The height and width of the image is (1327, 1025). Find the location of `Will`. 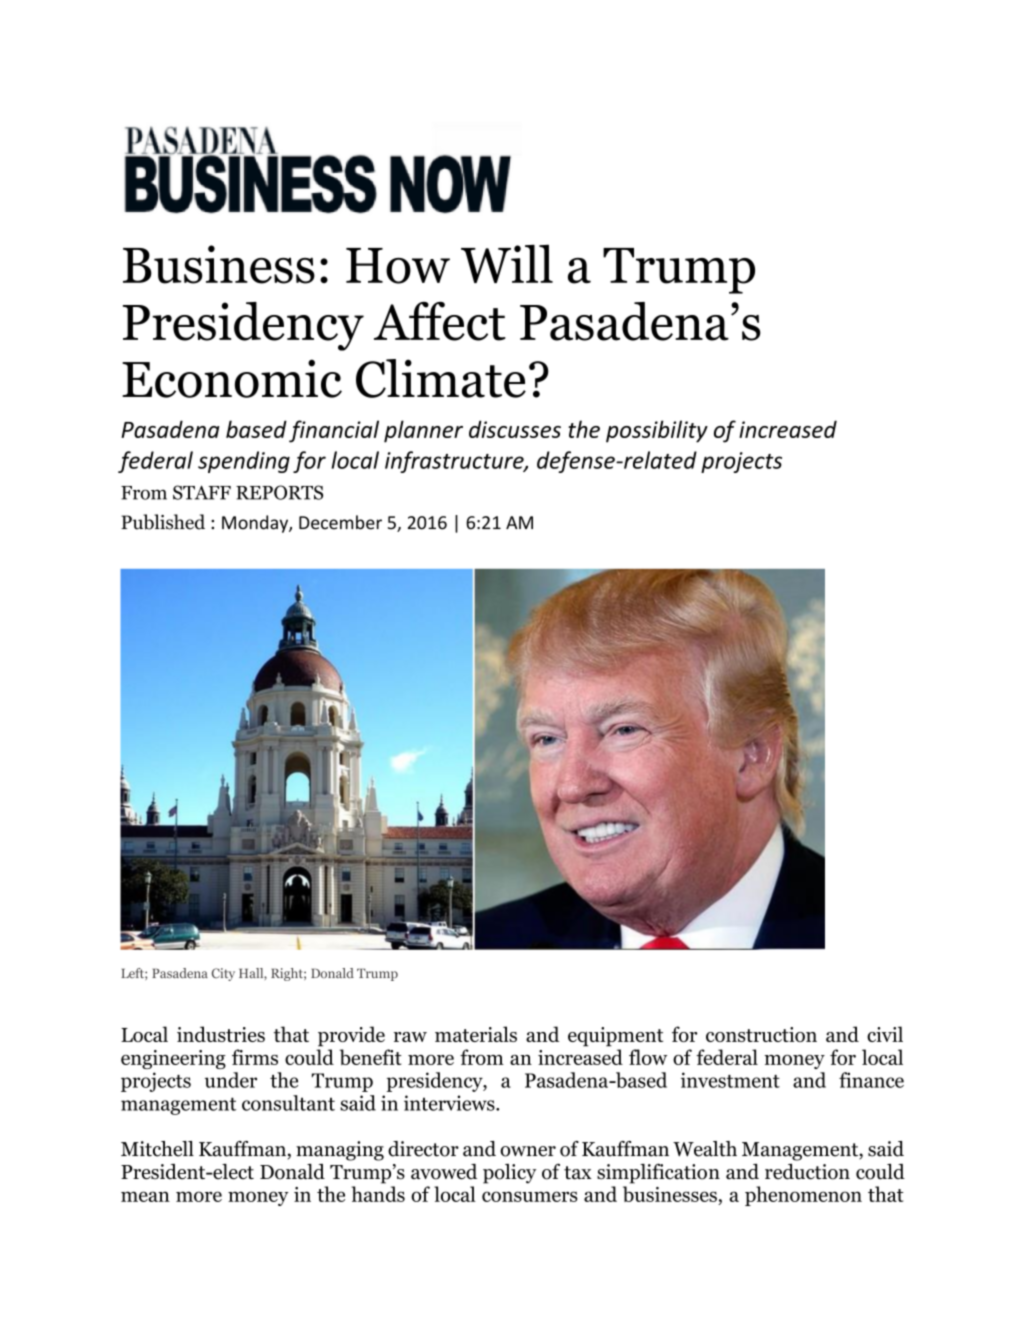

Will is located at coordinates (507, 263).
